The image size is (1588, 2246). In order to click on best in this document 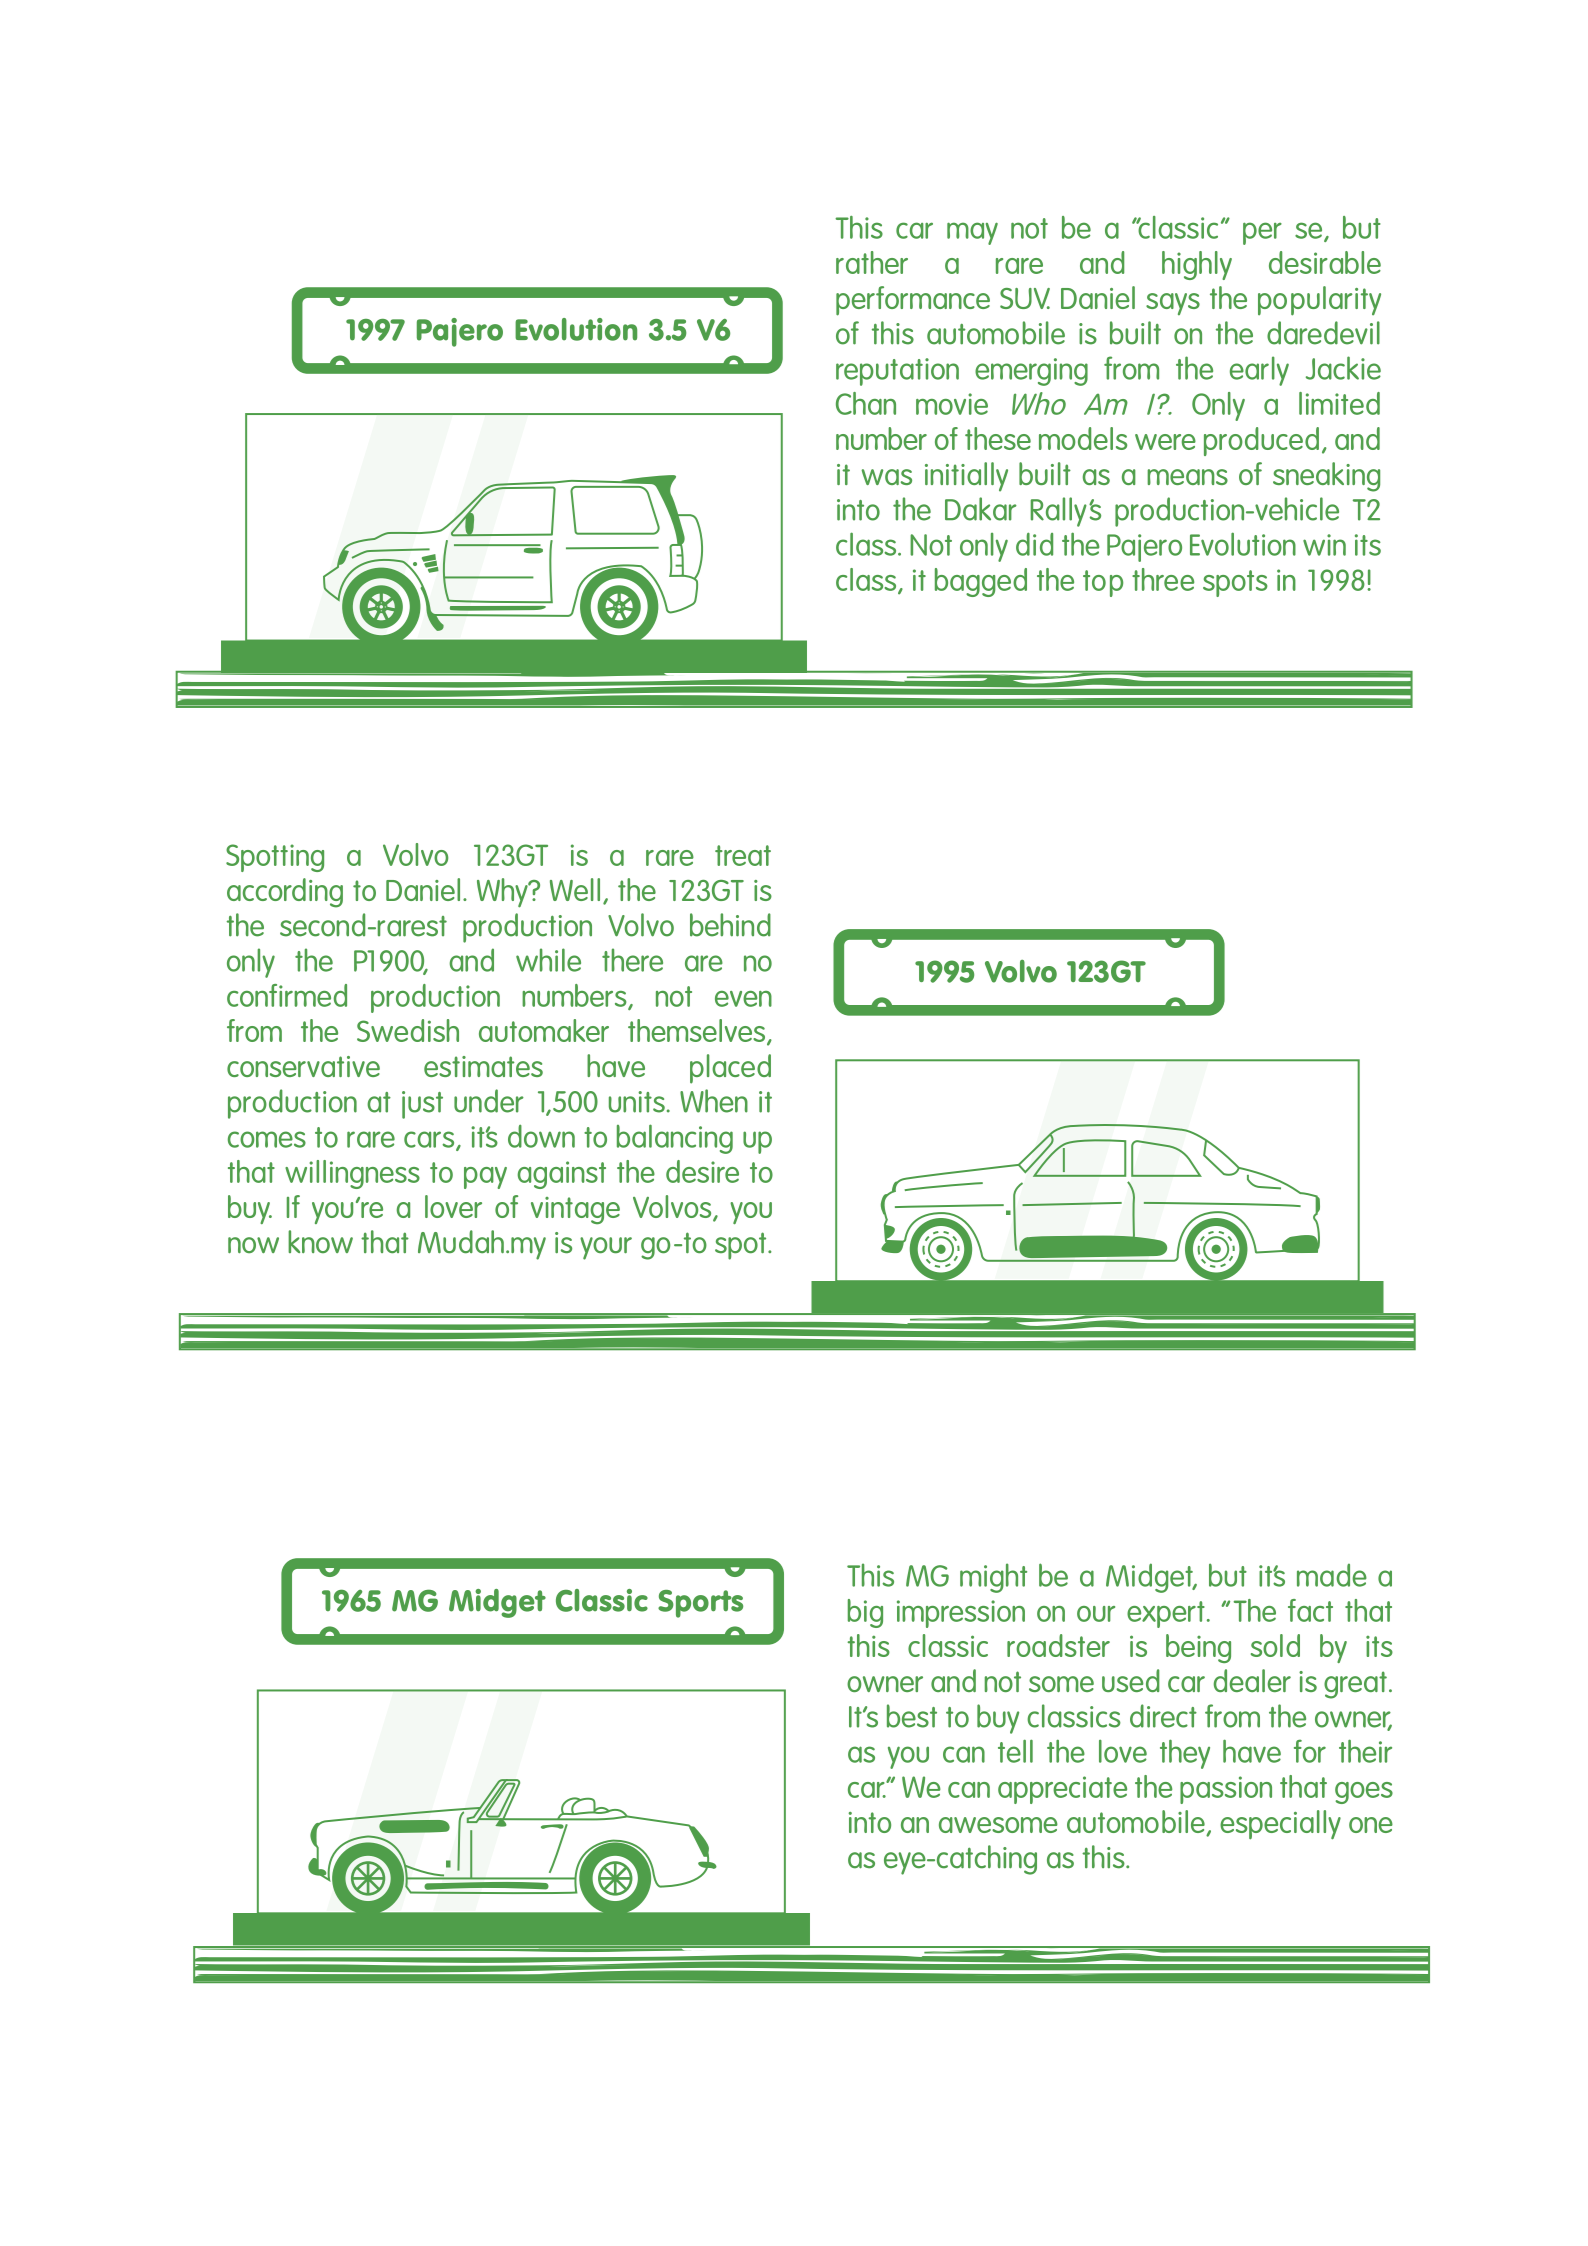, I will do `click(912, 1716)`.
